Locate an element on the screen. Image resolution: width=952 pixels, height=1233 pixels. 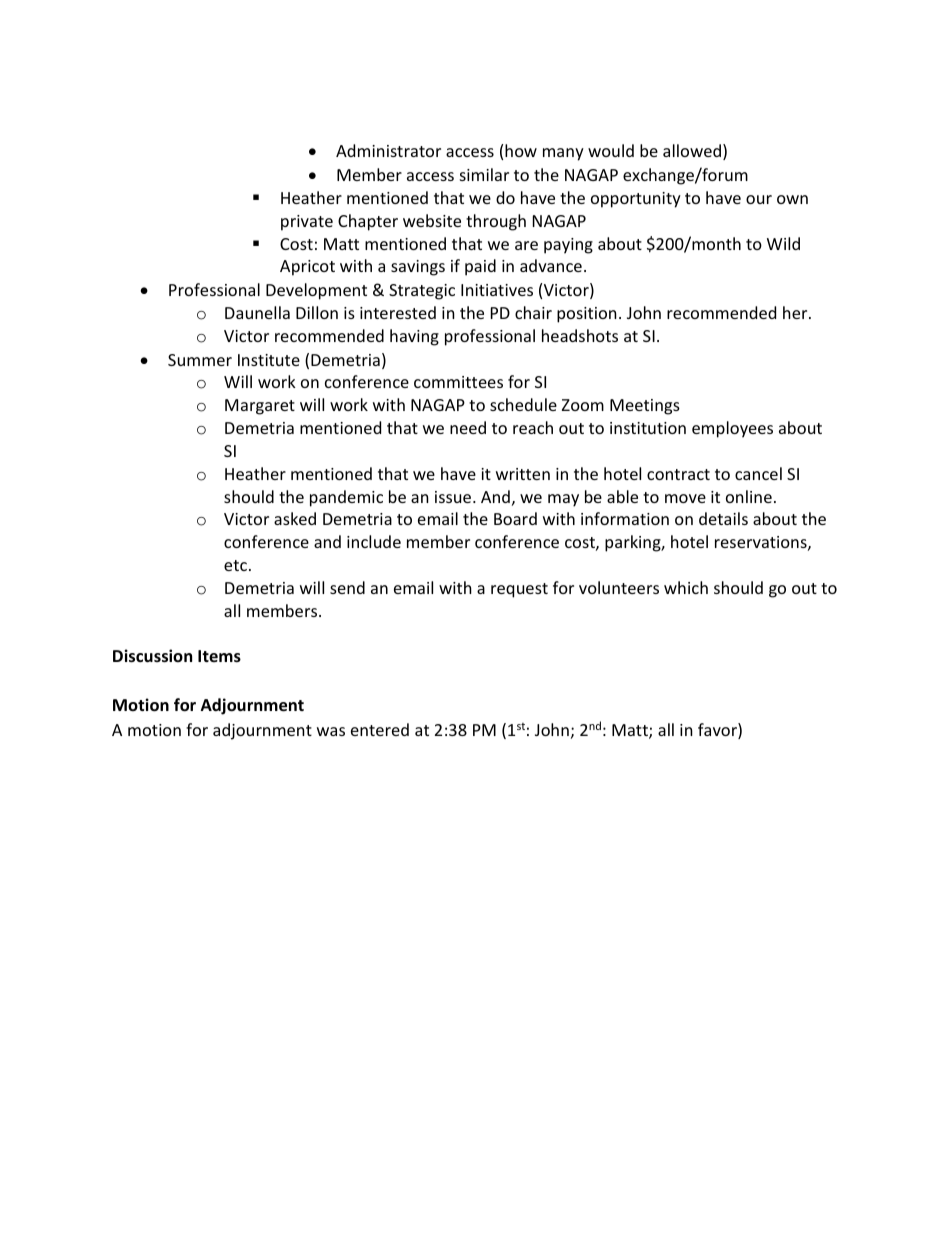
Dillon is located at coordinates (317, 312).
